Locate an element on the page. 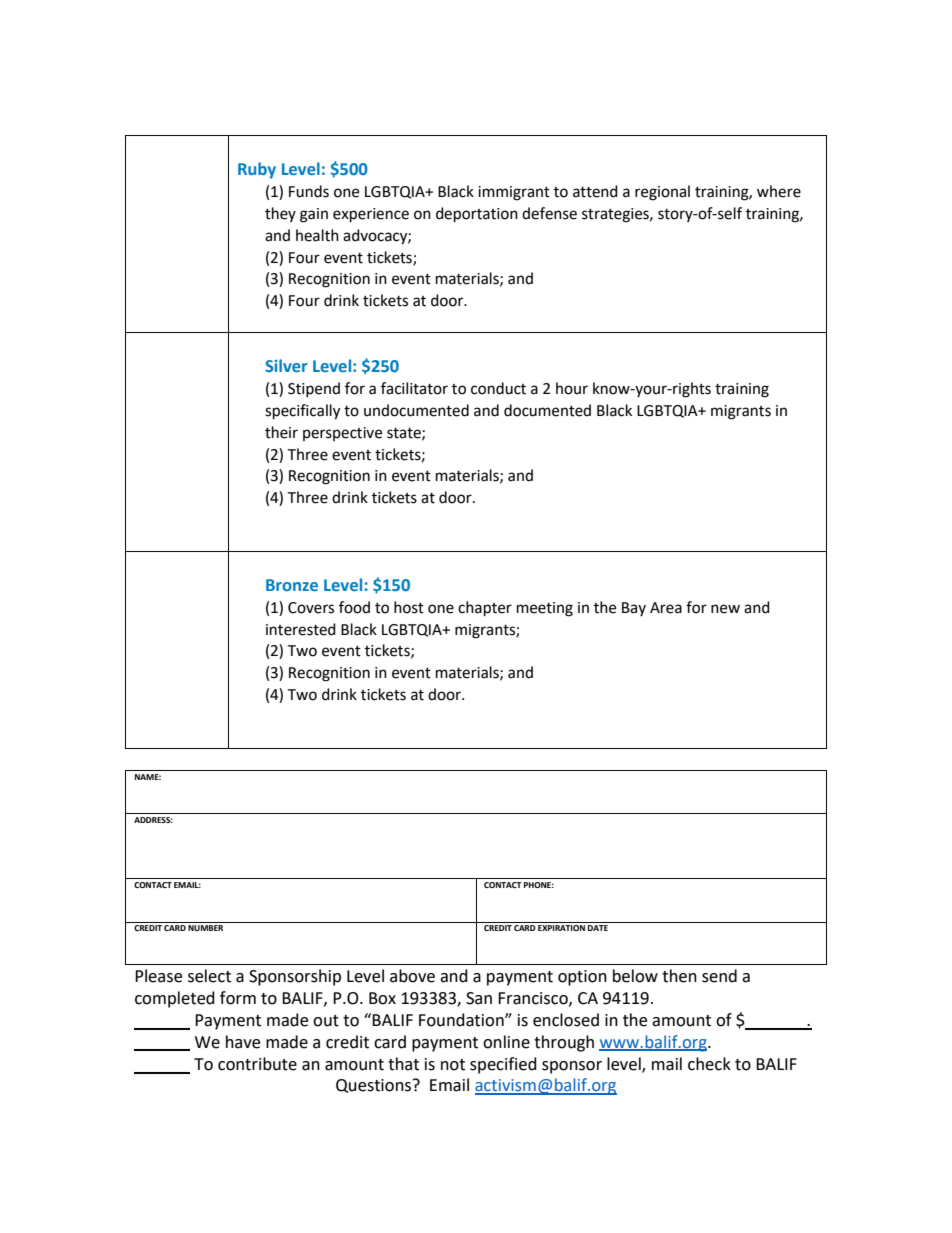 This image has height=1233, width=952. hour is located at coordinates (572, 388).
